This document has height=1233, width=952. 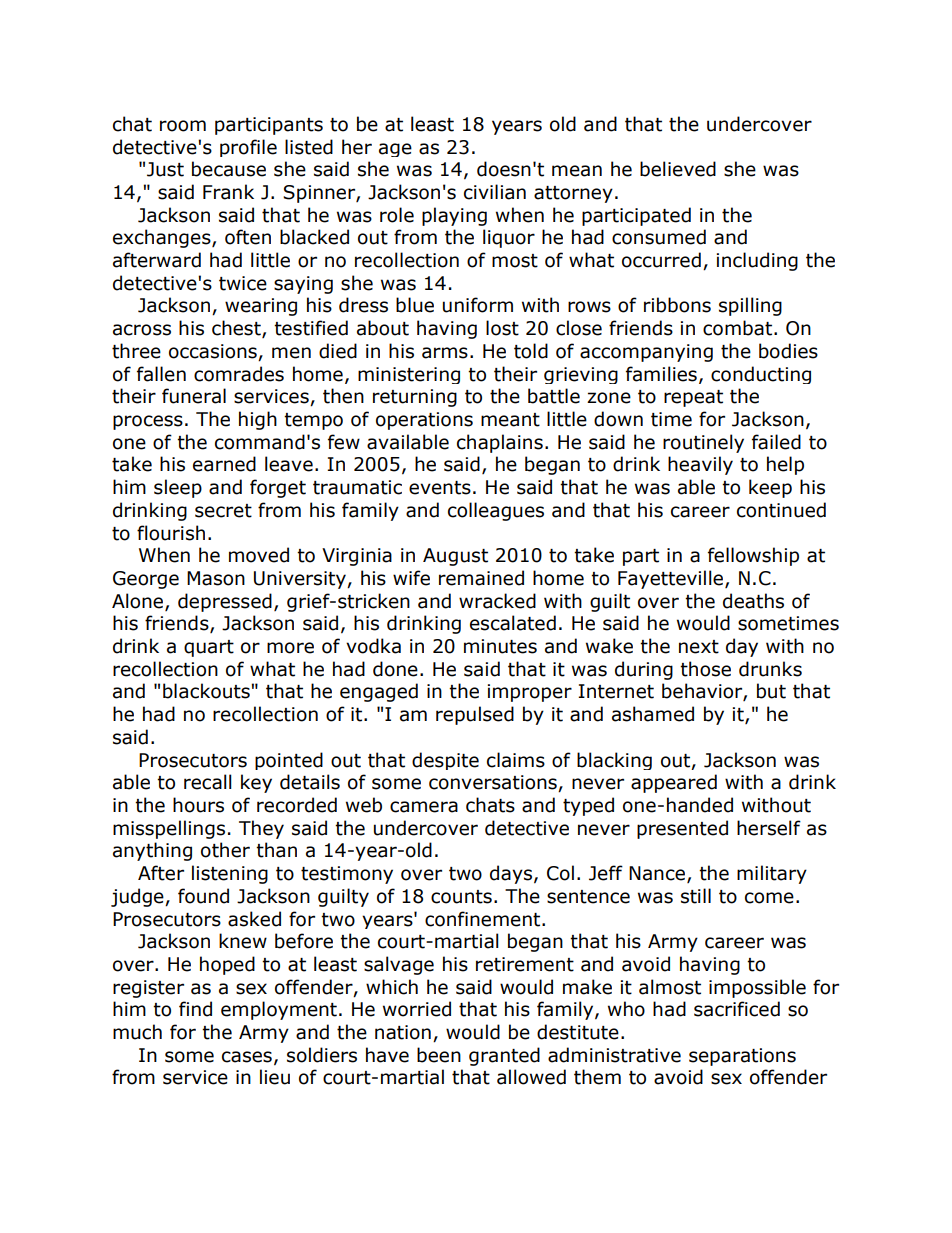 What do you see at coordinates (495, 192) in the document?
I see `civilian` at bounding box center [495, 192].
